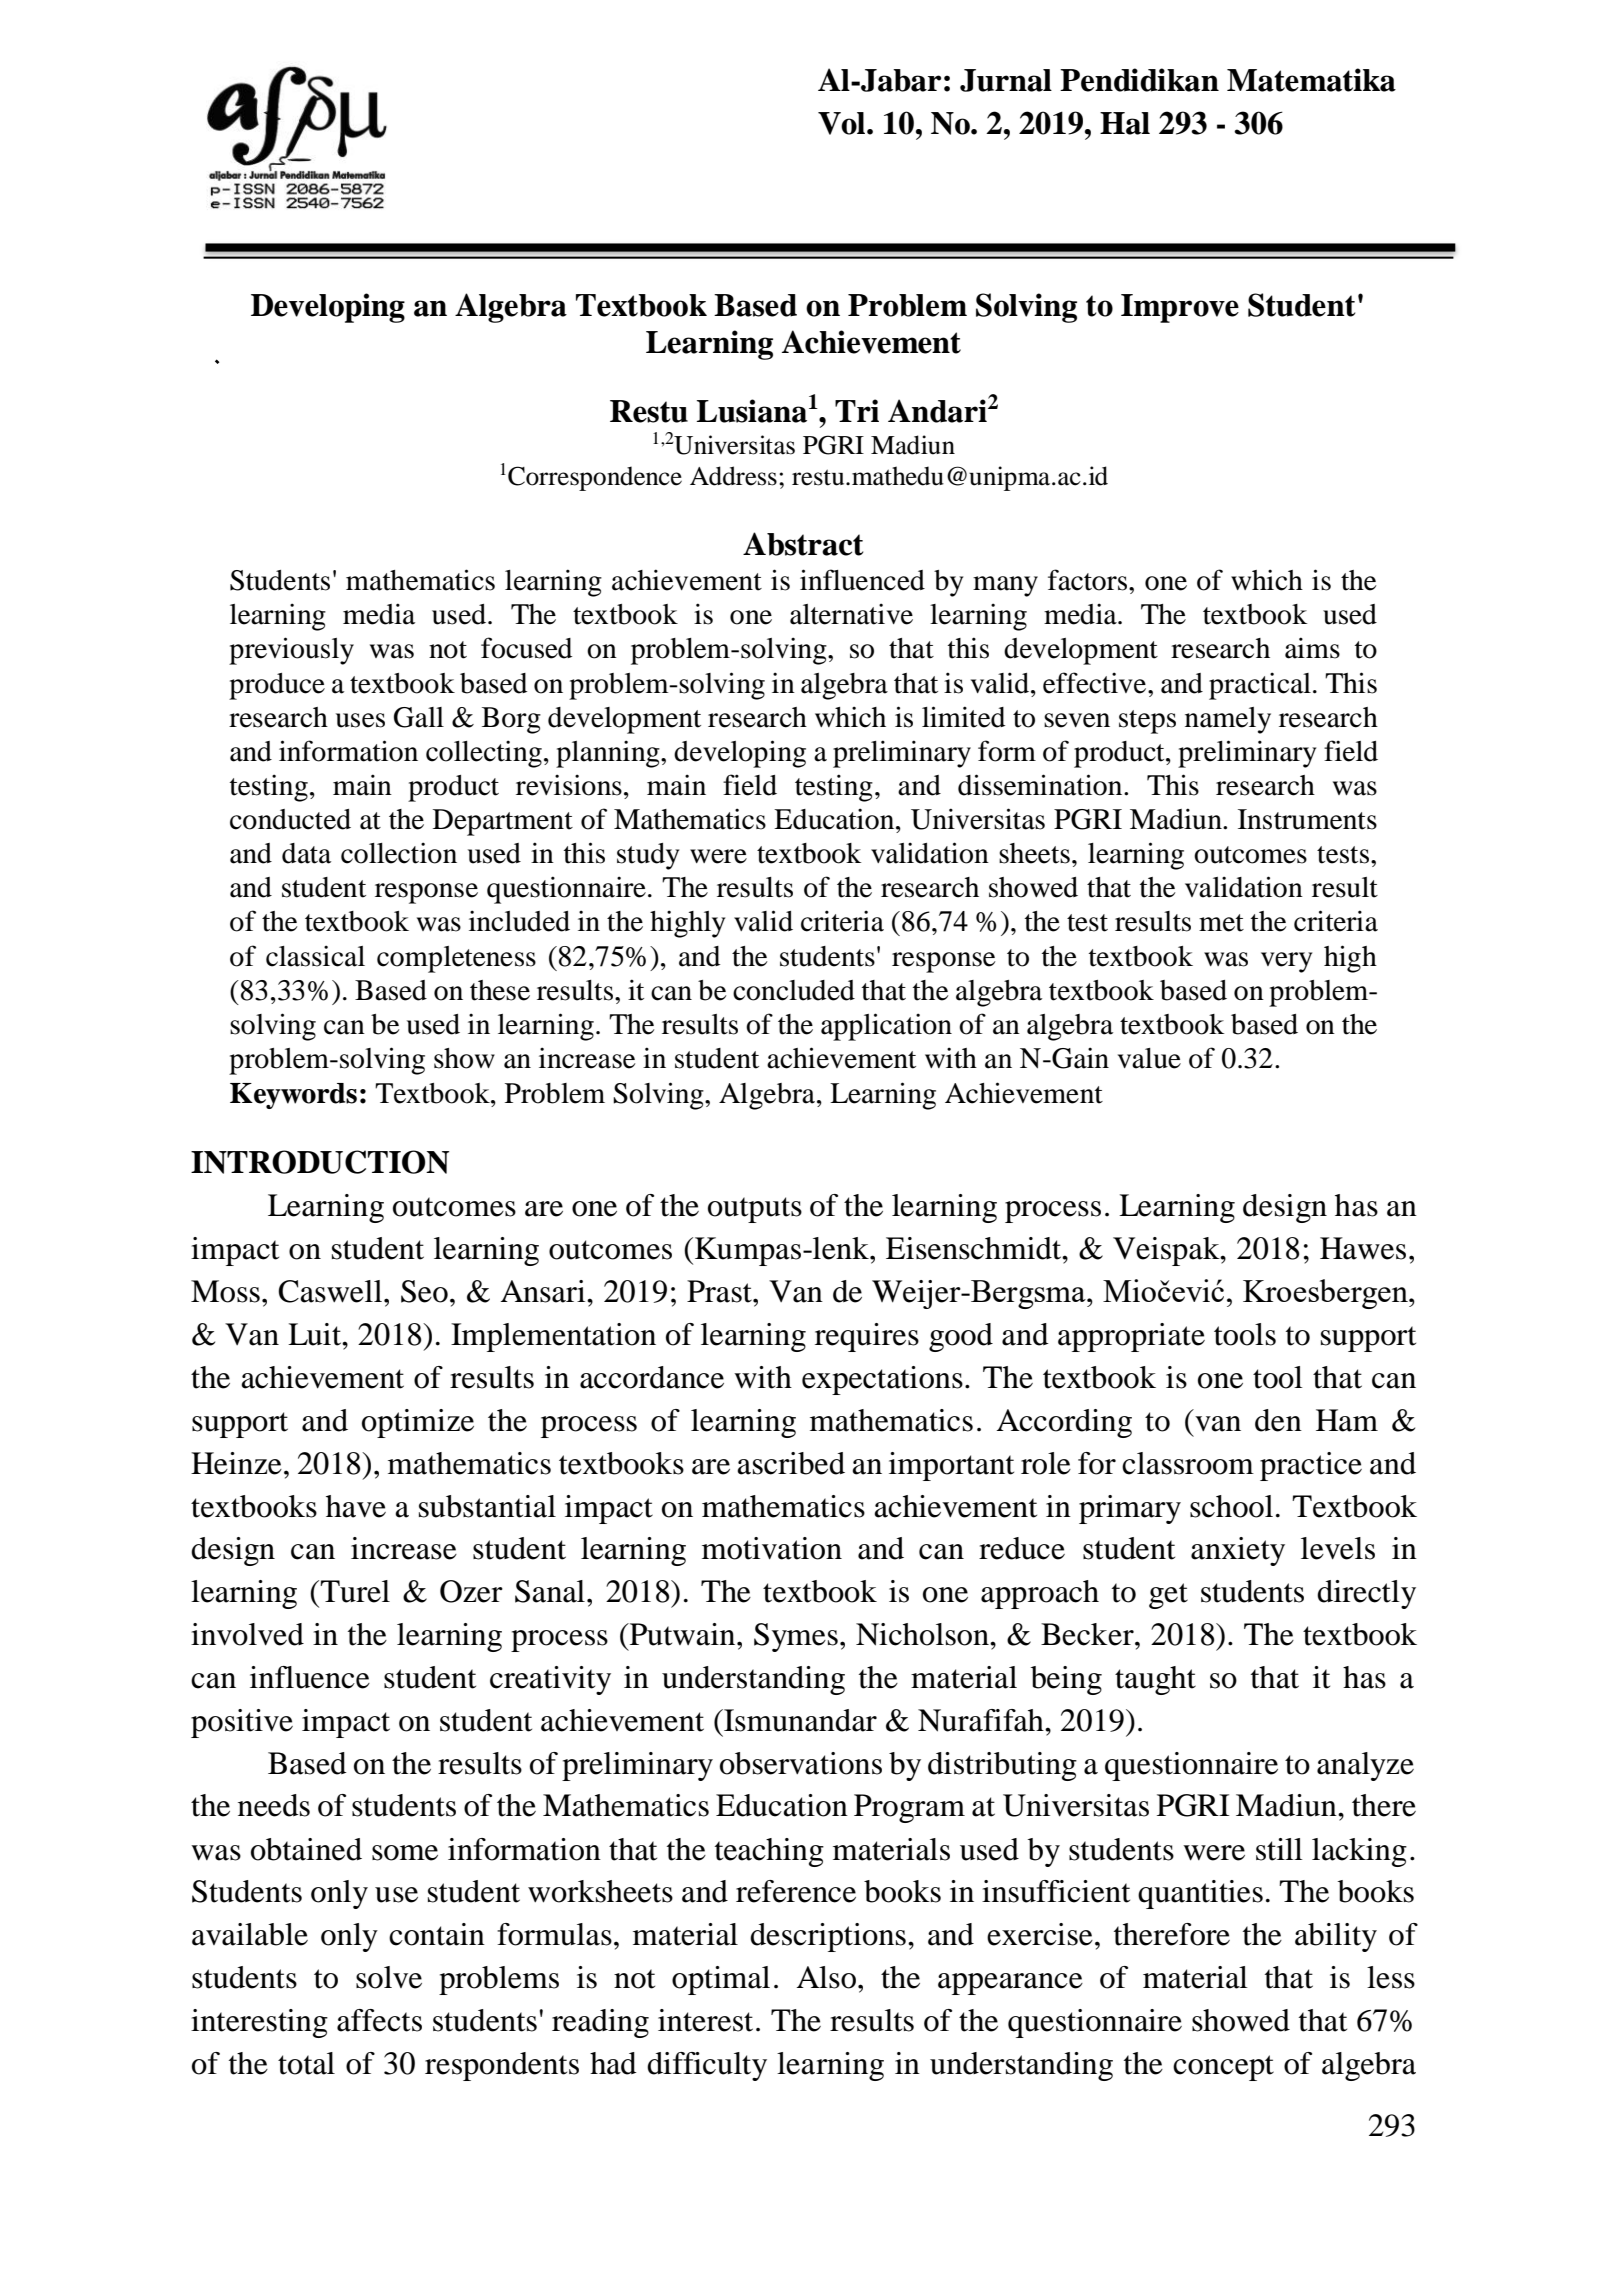 Image resolution: width=1608 pixels, height=2274 pixels. I want to click on Also, so click(826, 1977).
